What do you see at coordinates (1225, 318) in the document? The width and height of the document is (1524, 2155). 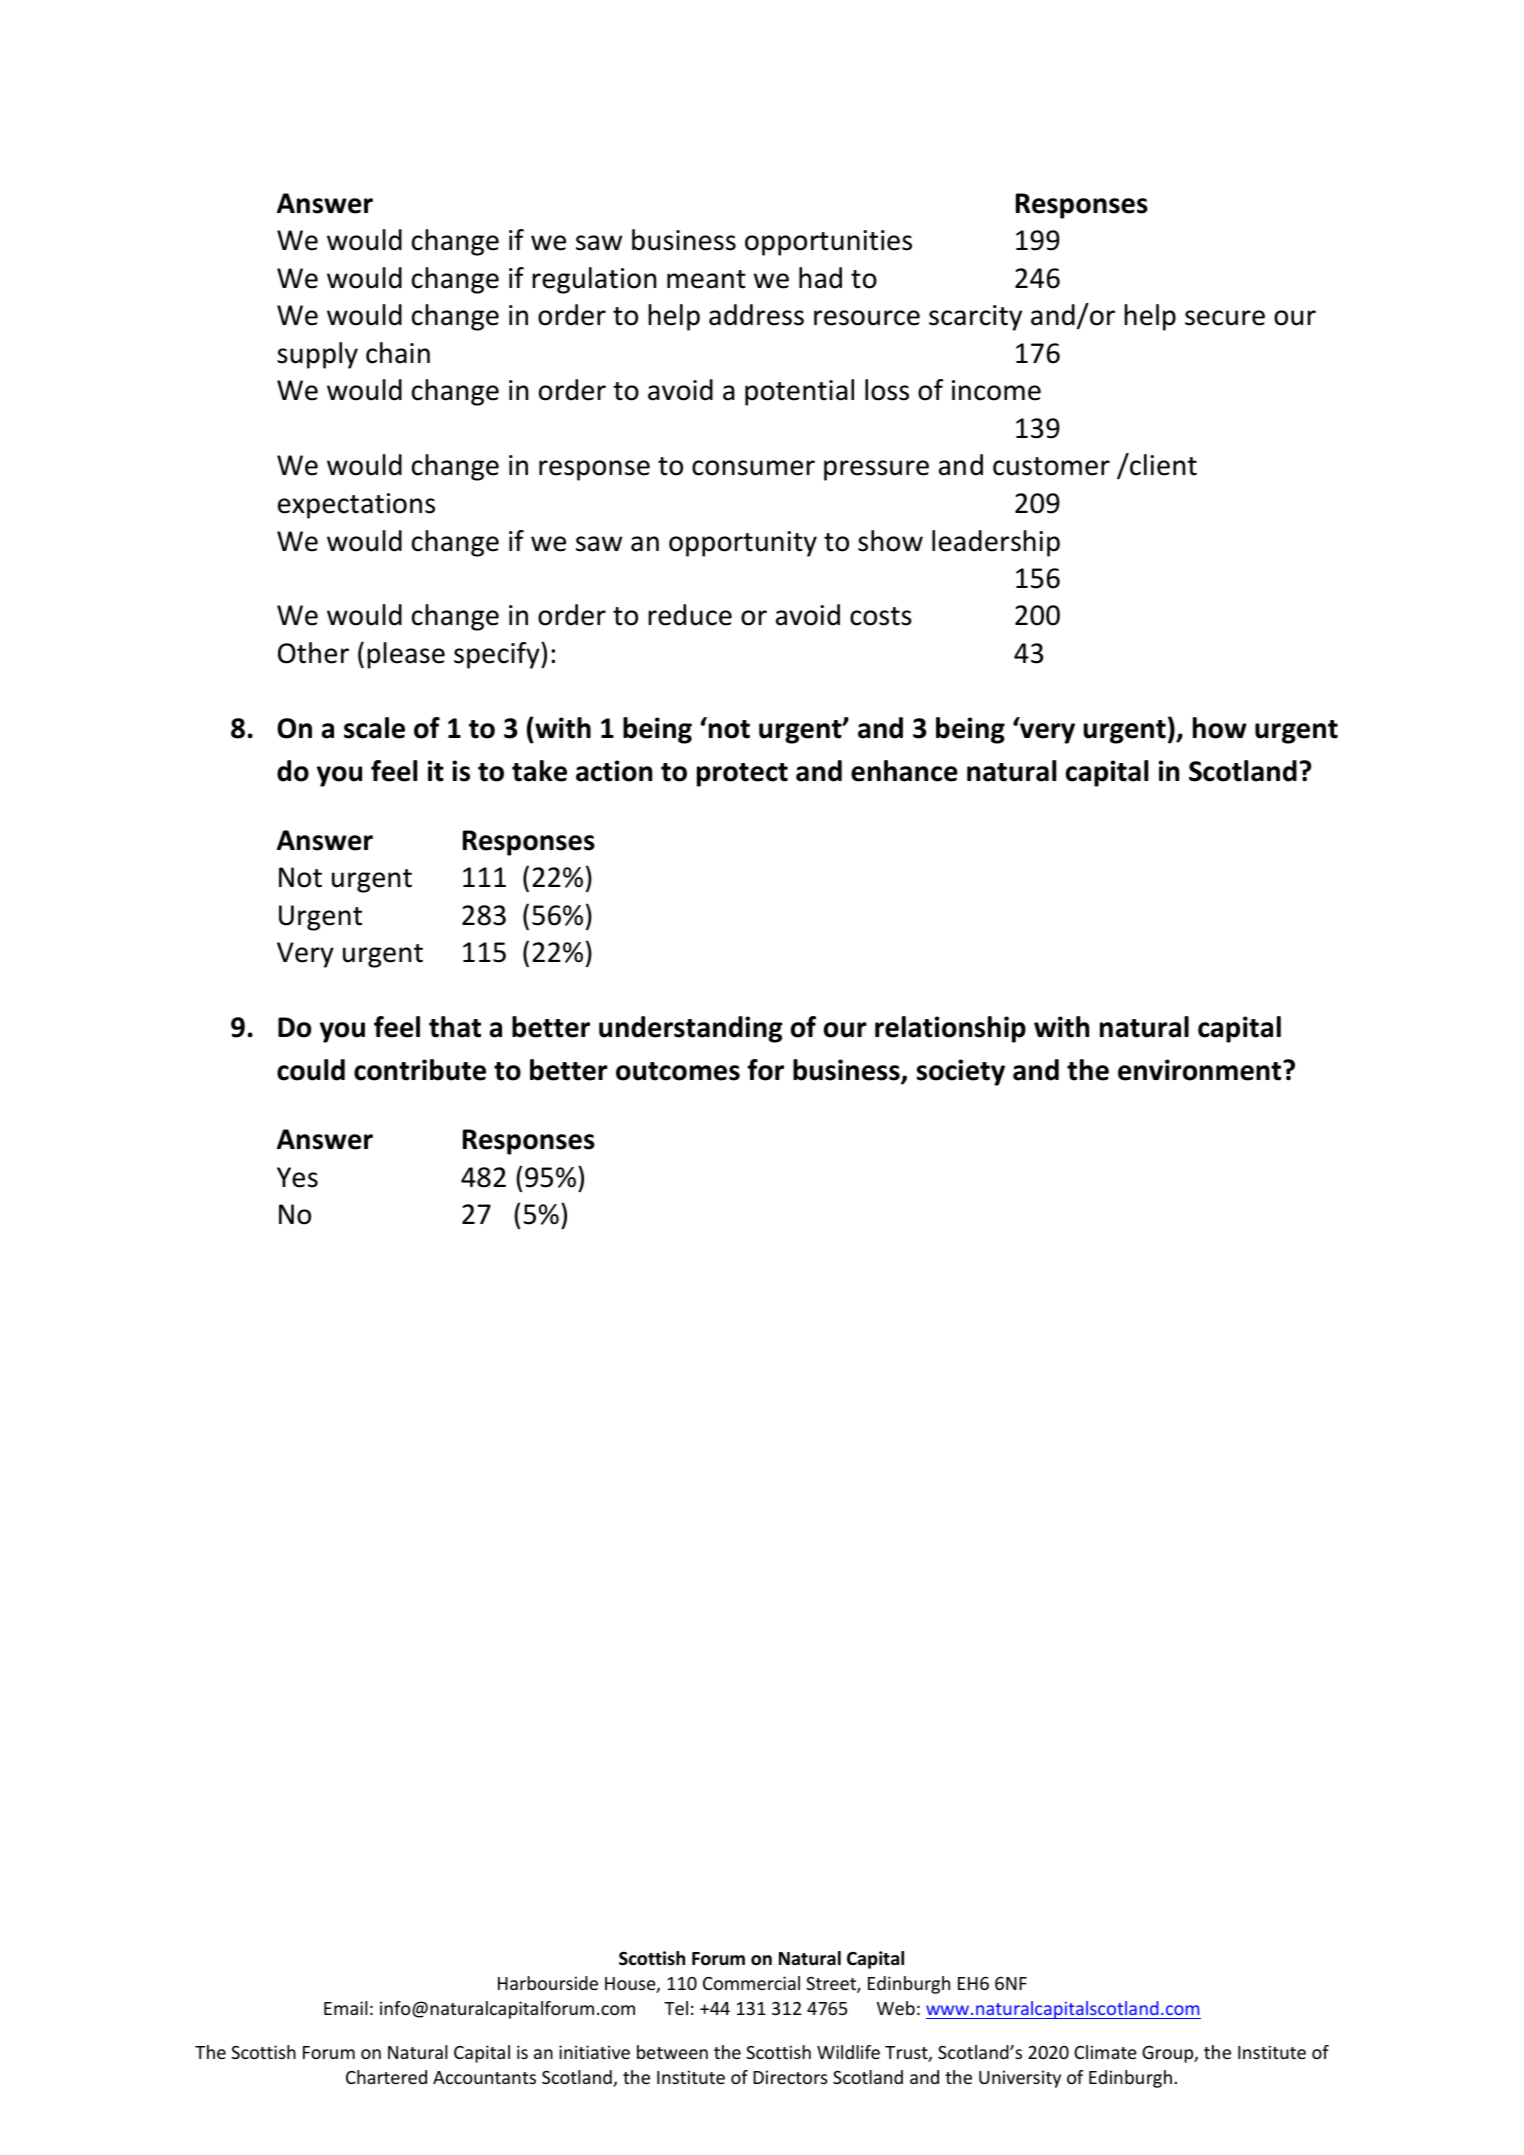 I see `secure` at bounding box center [1225, 318].
